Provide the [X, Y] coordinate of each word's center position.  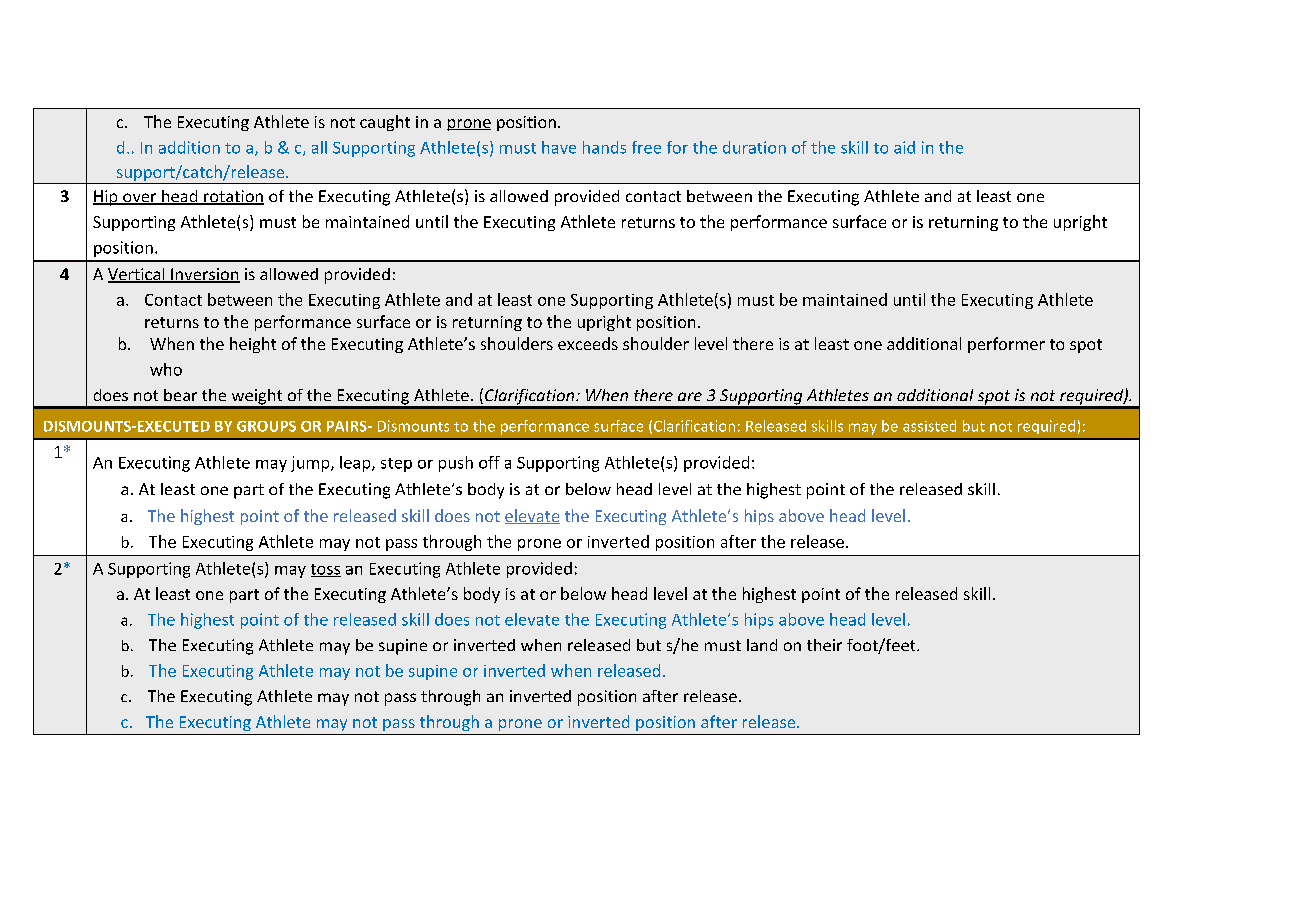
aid [904, 147]
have [559, 147]
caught [385, 123]
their [824, 645]
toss [326, 570]
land [762, 645]
